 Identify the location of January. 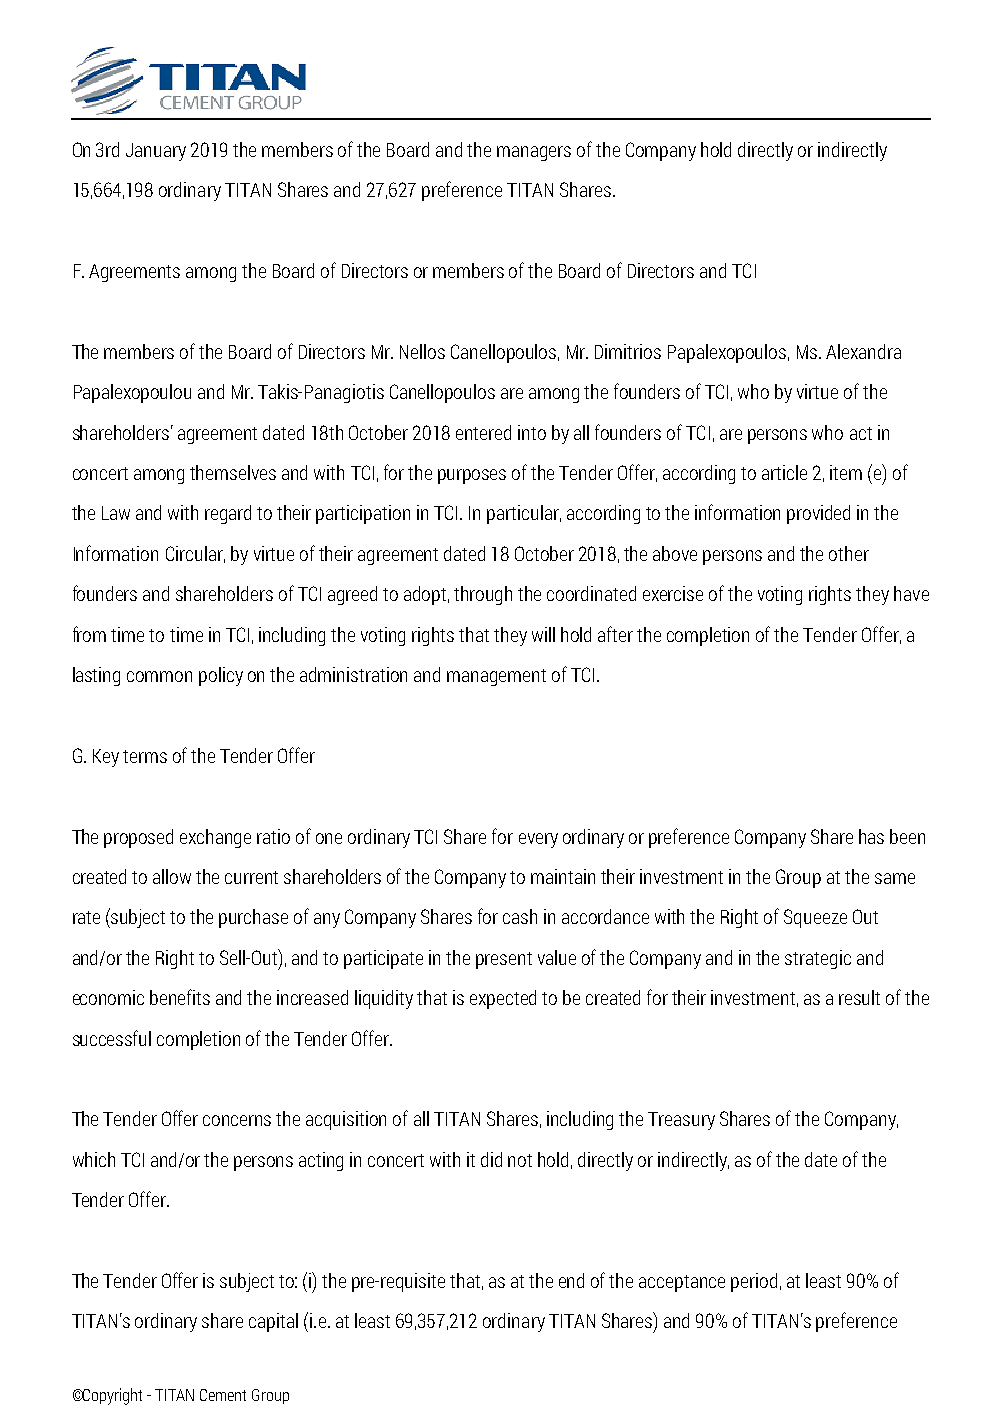
(156, 152).
